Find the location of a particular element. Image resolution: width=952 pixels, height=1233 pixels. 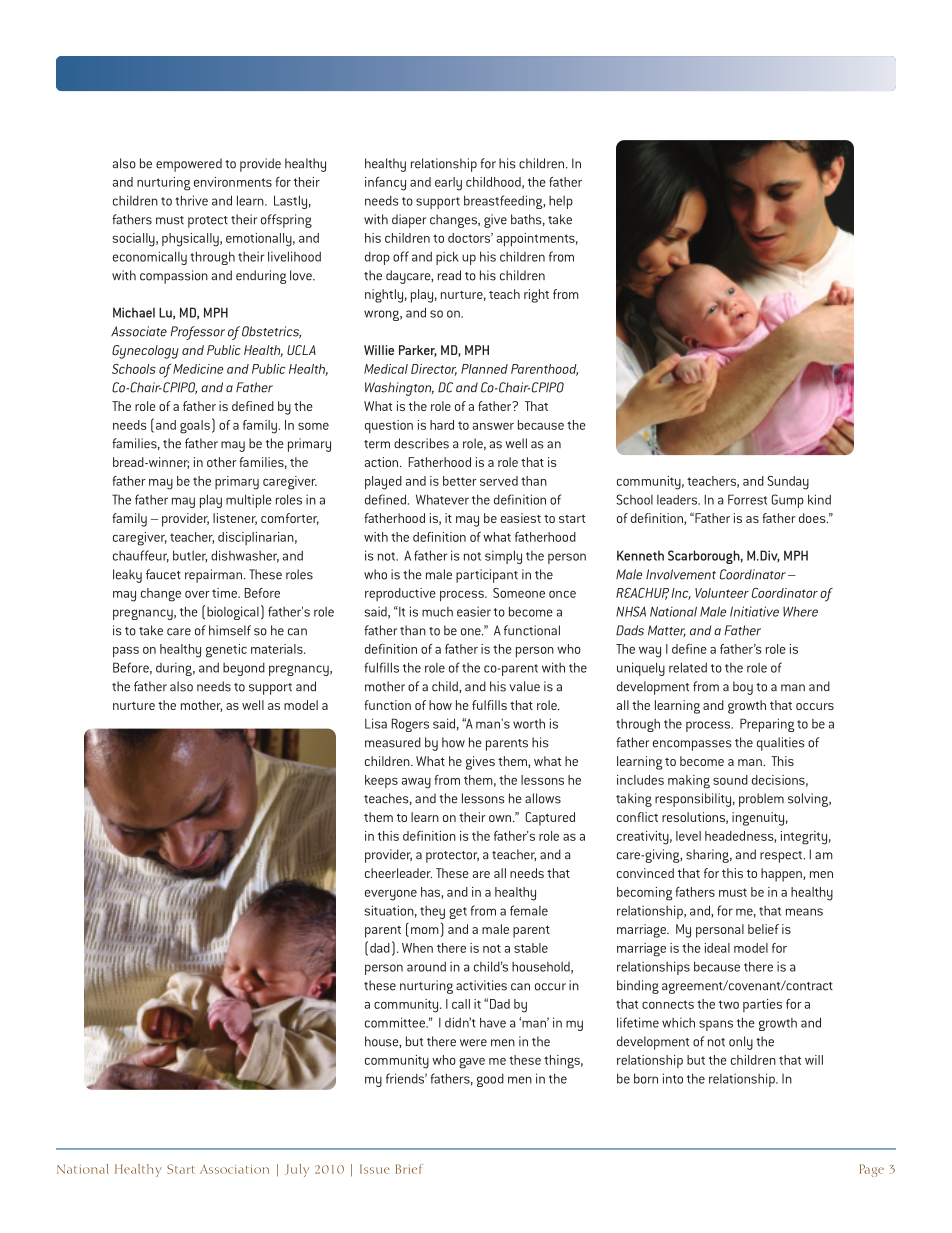

right is located at coordinates (536, 296).
